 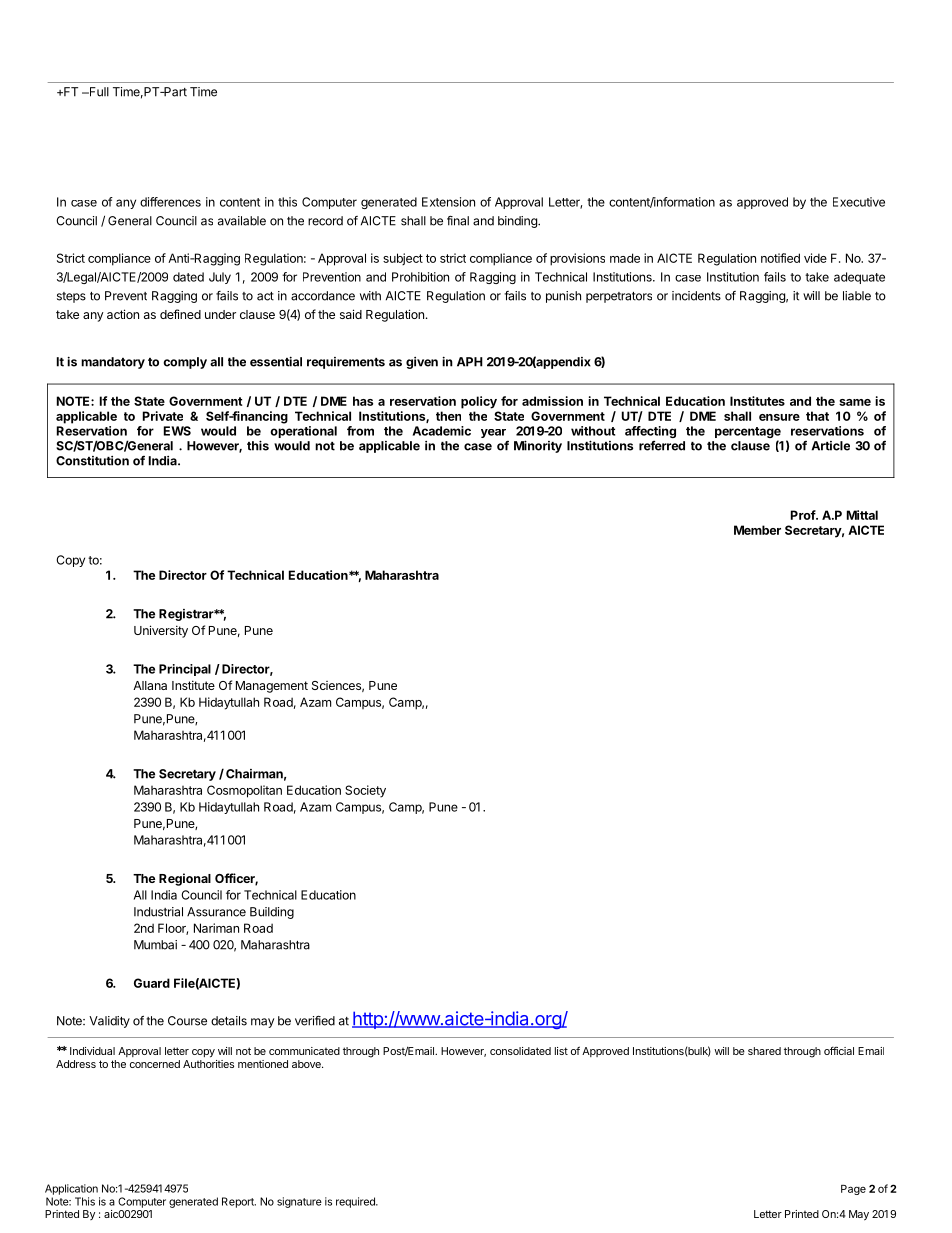 I want to click on Extension, so click(x=448, y=202).
